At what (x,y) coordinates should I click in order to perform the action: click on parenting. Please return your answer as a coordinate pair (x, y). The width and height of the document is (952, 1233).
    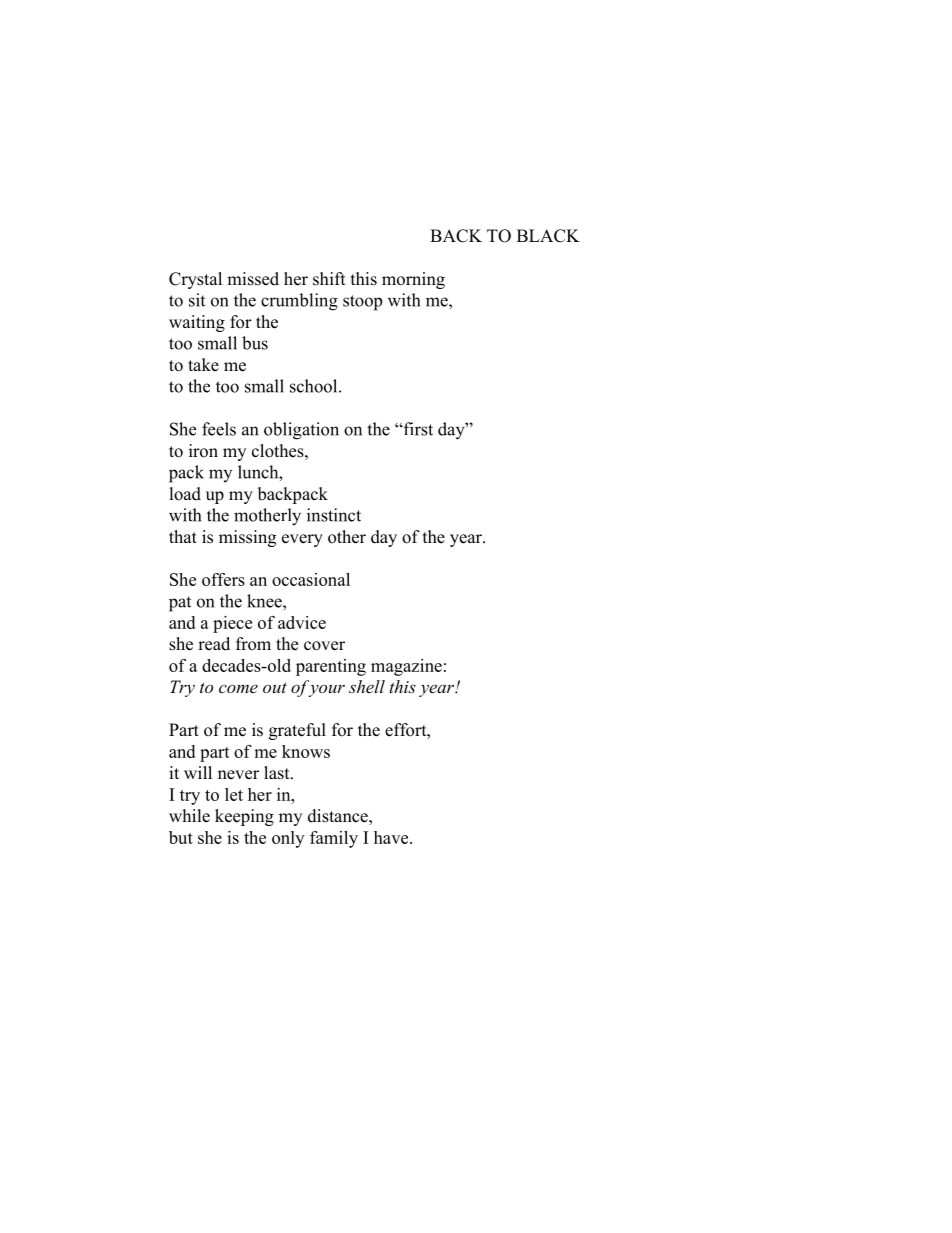
    Looking at the image, I should click on (331, 667).
